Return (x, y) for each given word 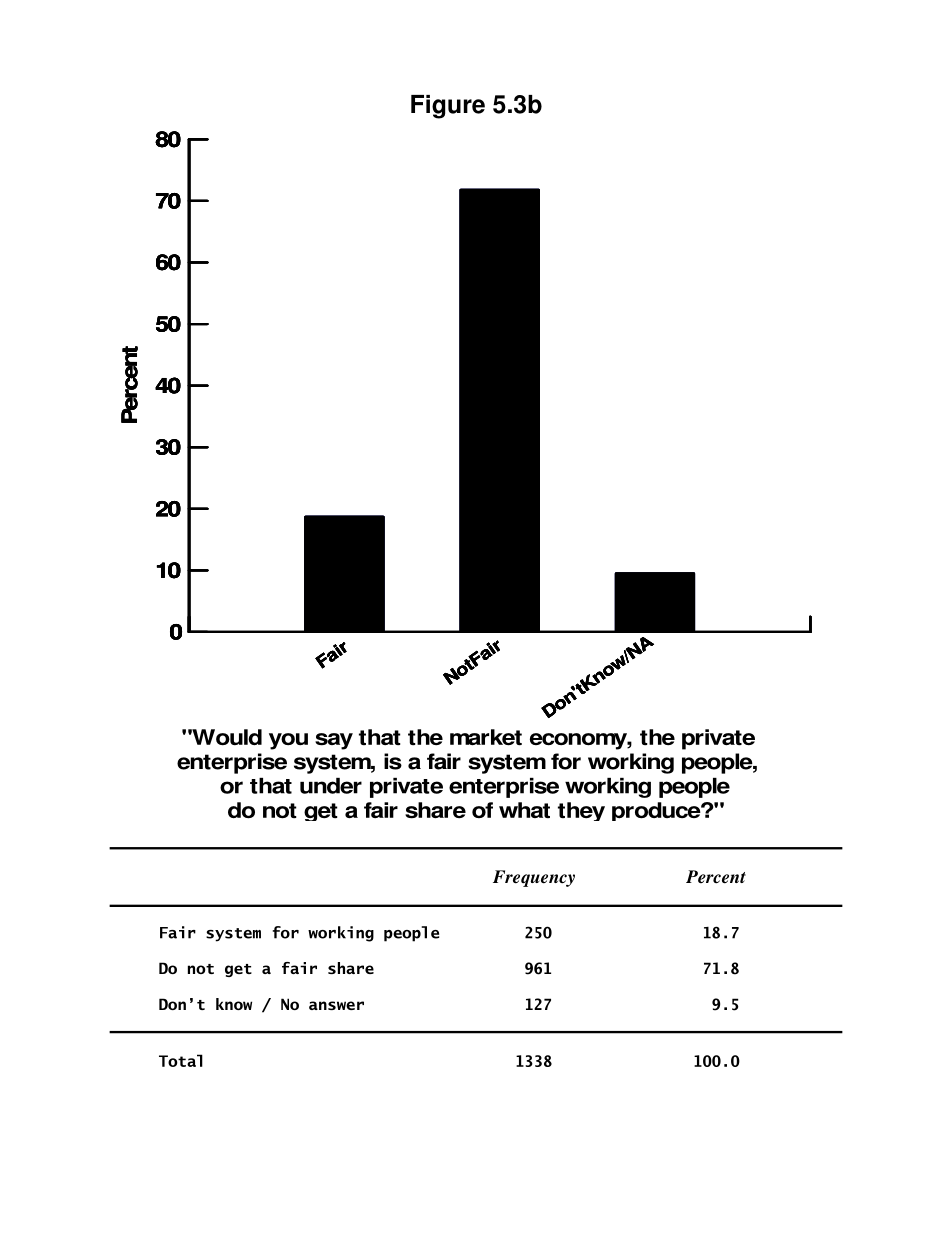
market (486, 737)
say (334, 741)
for (566, 761)
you (288, 741)
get (321, 812)
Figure (448, 107)
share (435, 810)
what (524, 810)
